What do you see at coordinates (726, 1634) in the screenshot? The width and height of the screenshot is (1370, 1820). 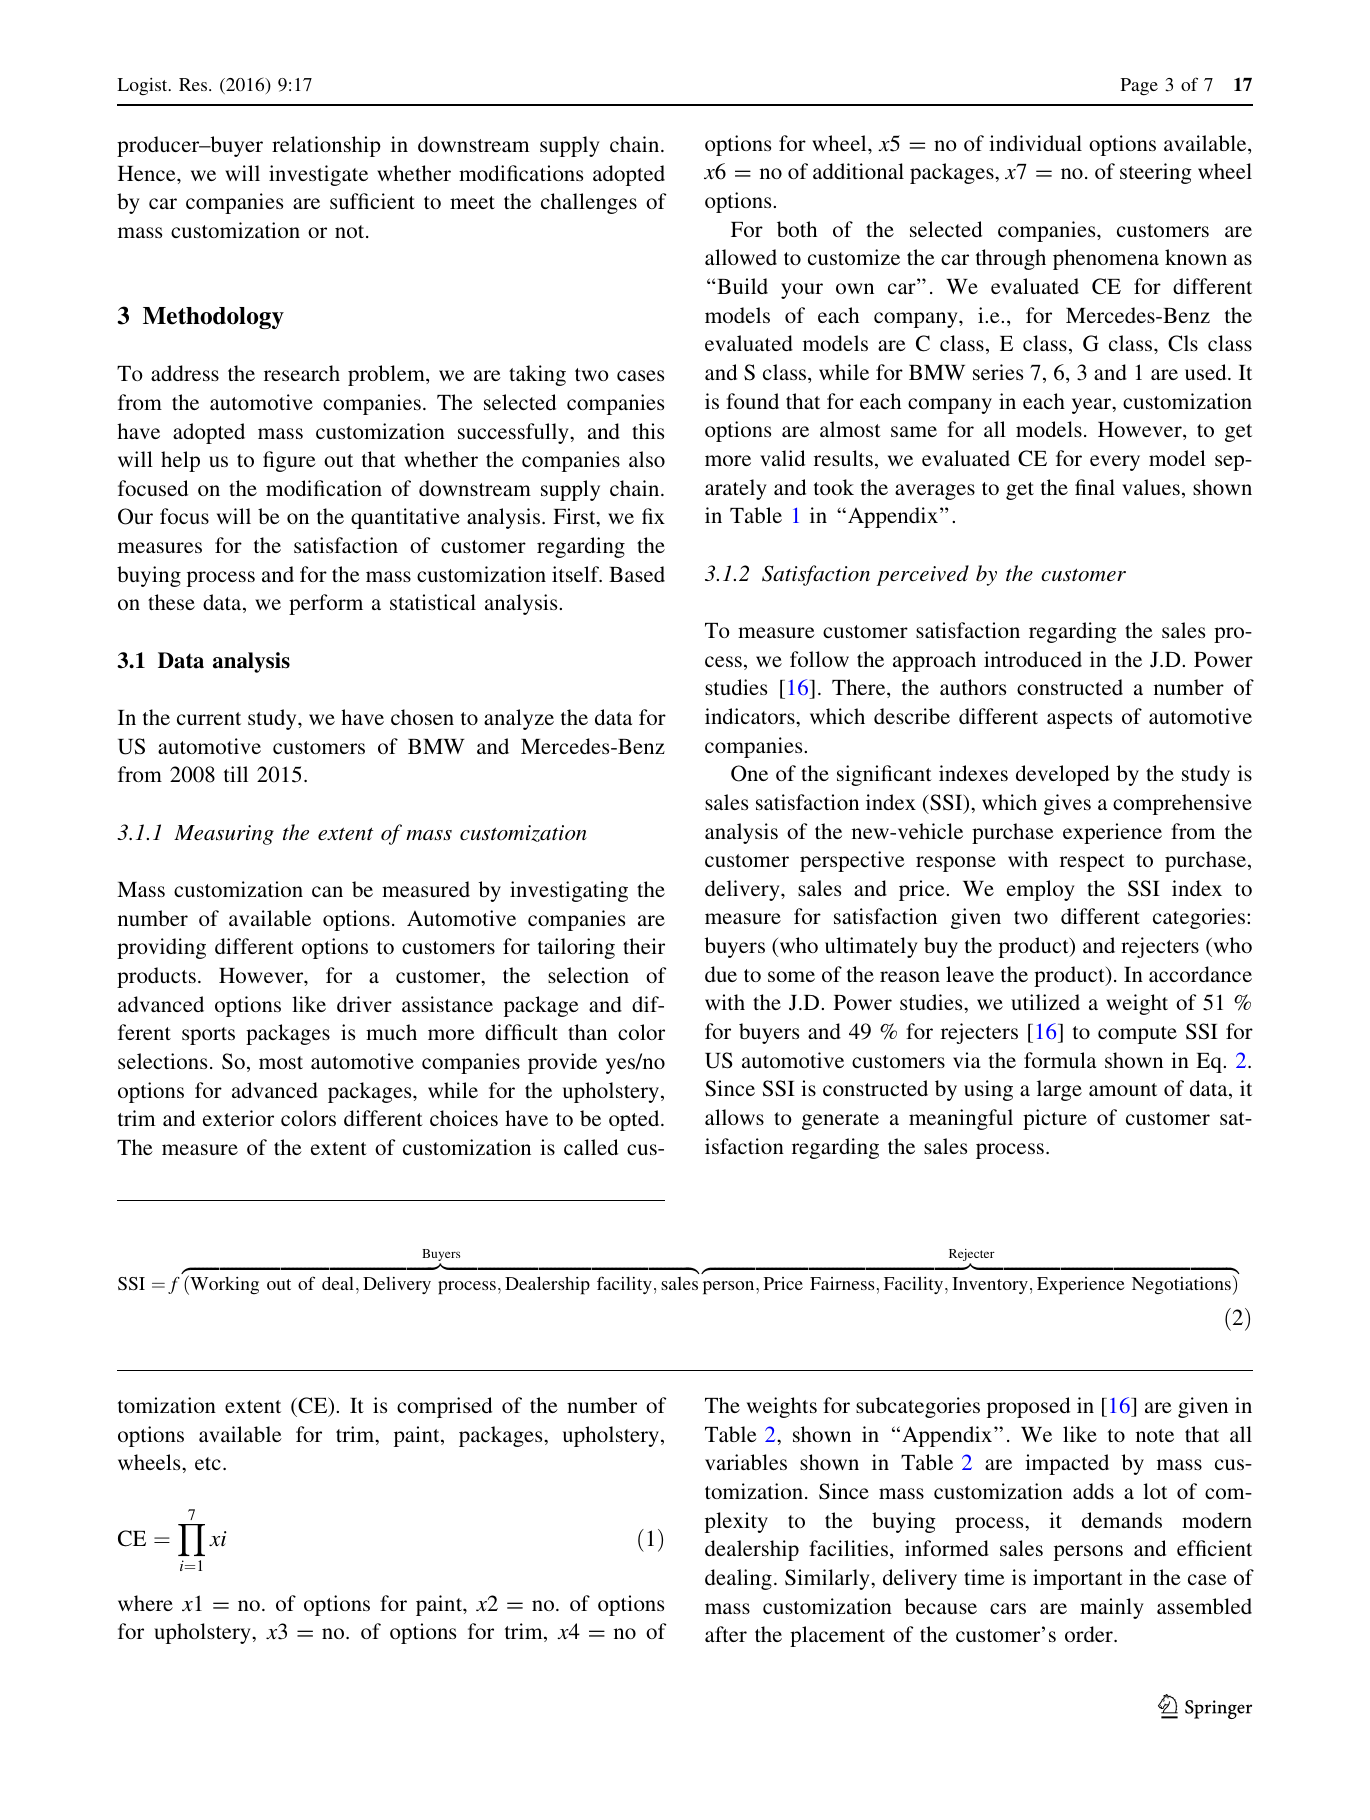 I see `after` at bounding box center [726, 1634].
